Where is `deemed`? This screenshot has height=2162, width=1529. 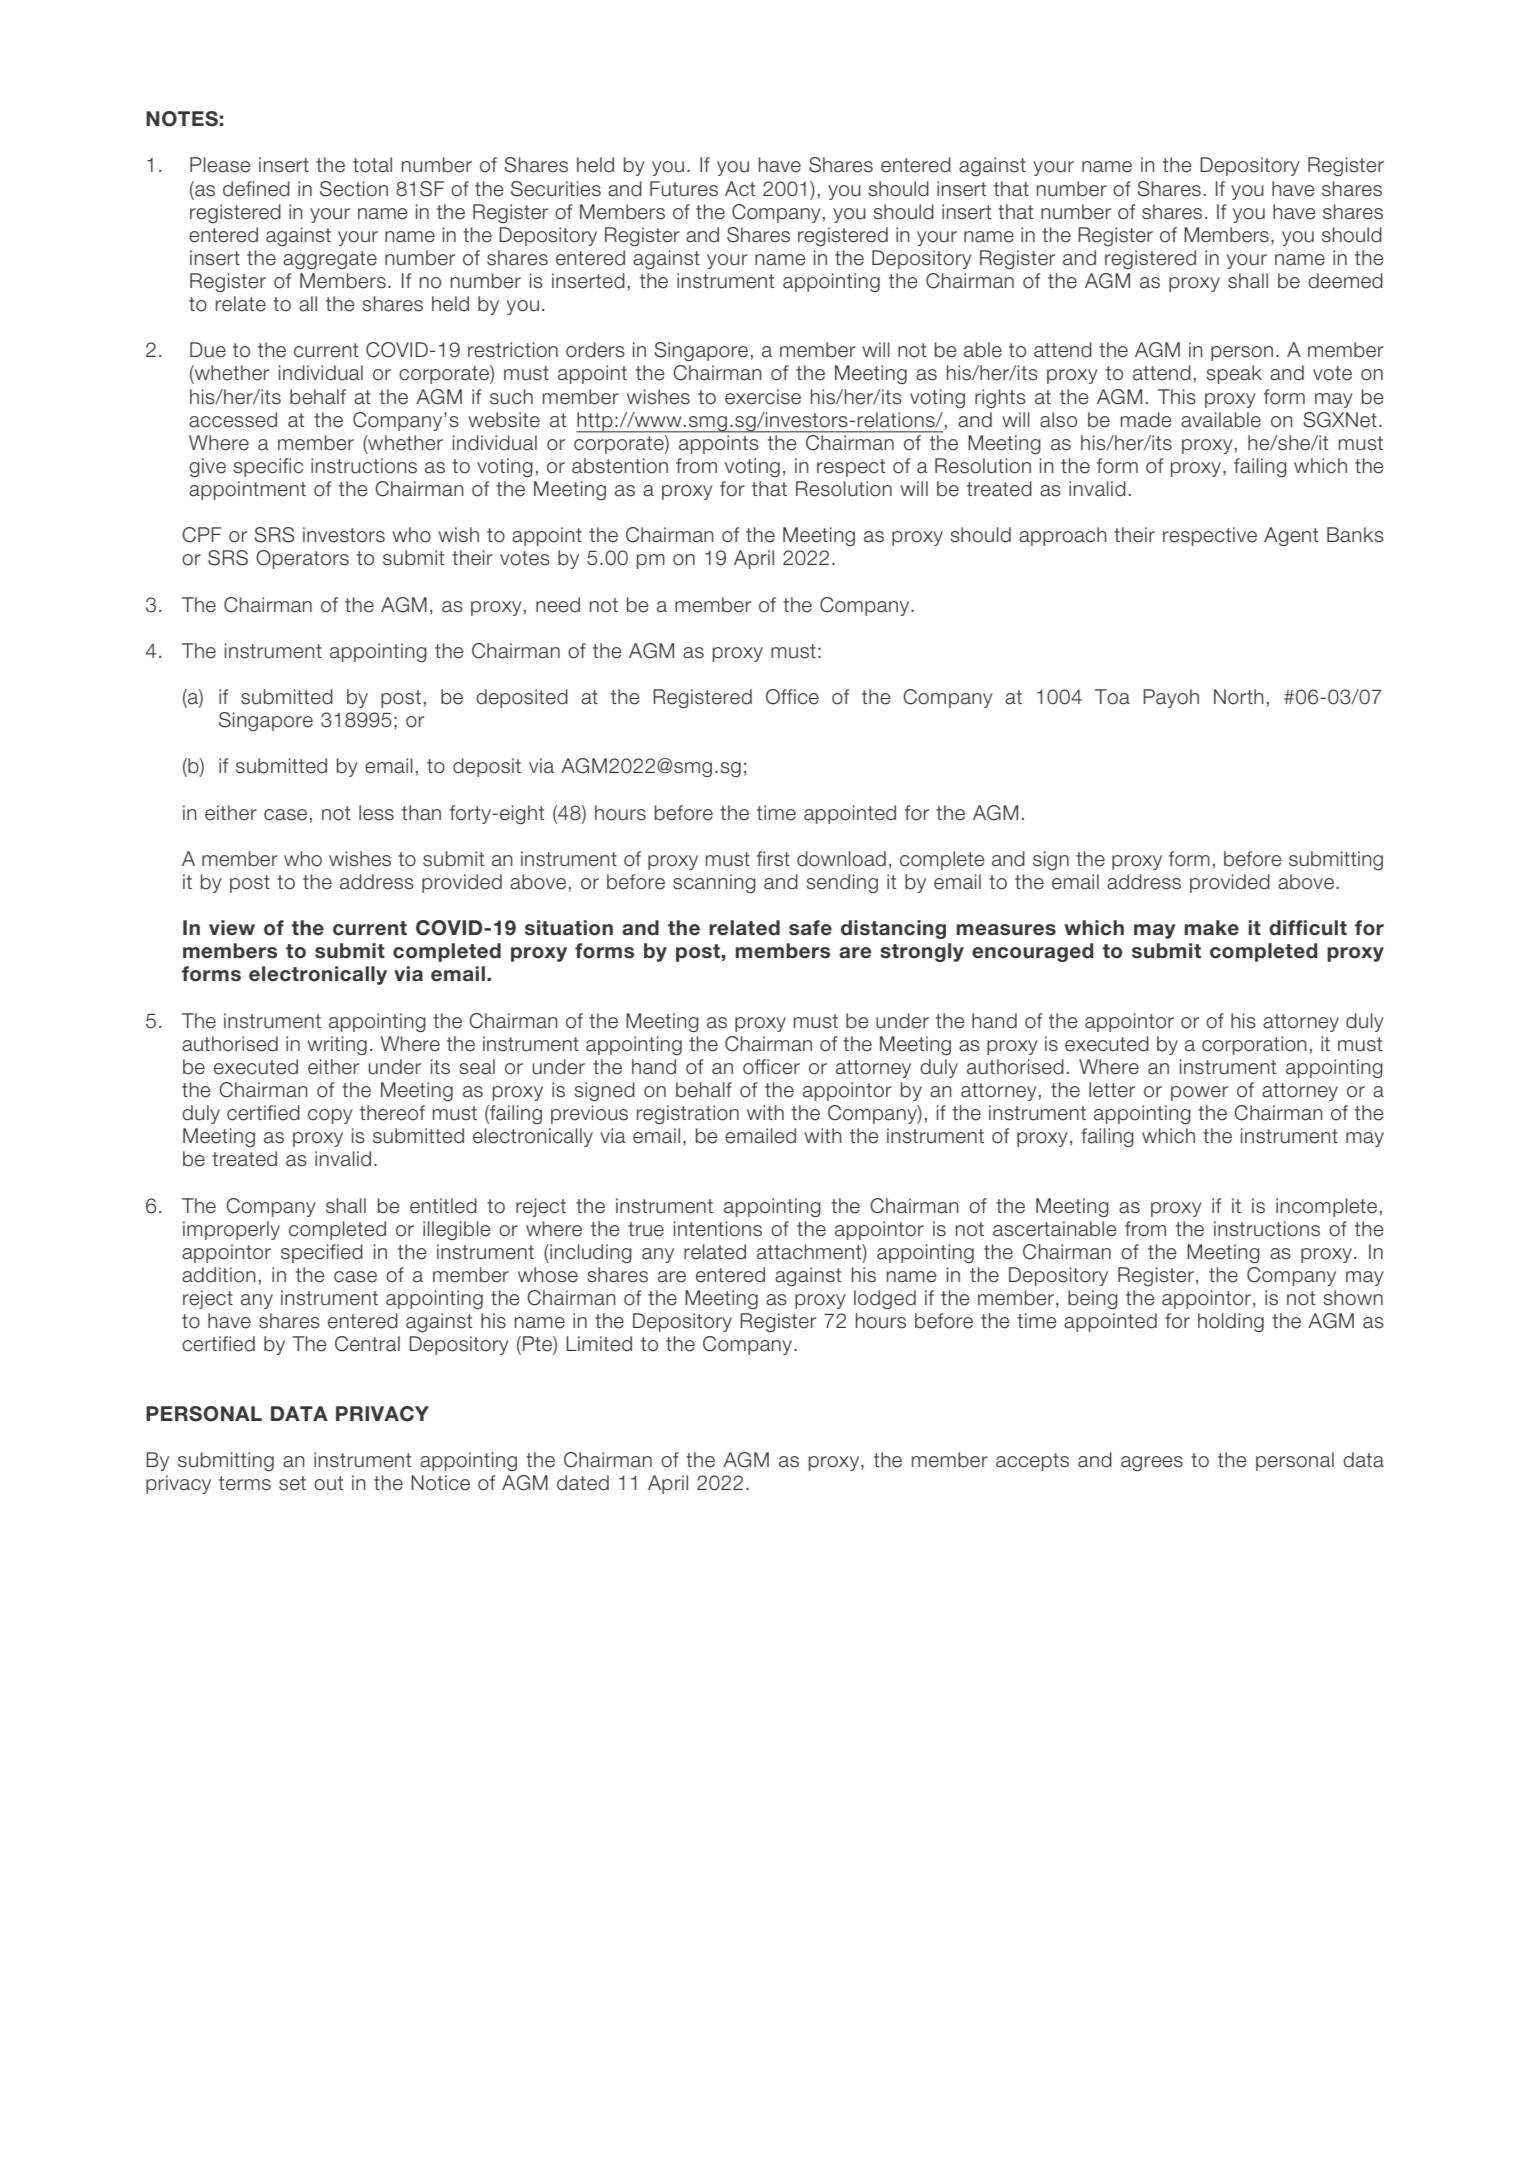 deemed is located at coordinates (1345, 281).
